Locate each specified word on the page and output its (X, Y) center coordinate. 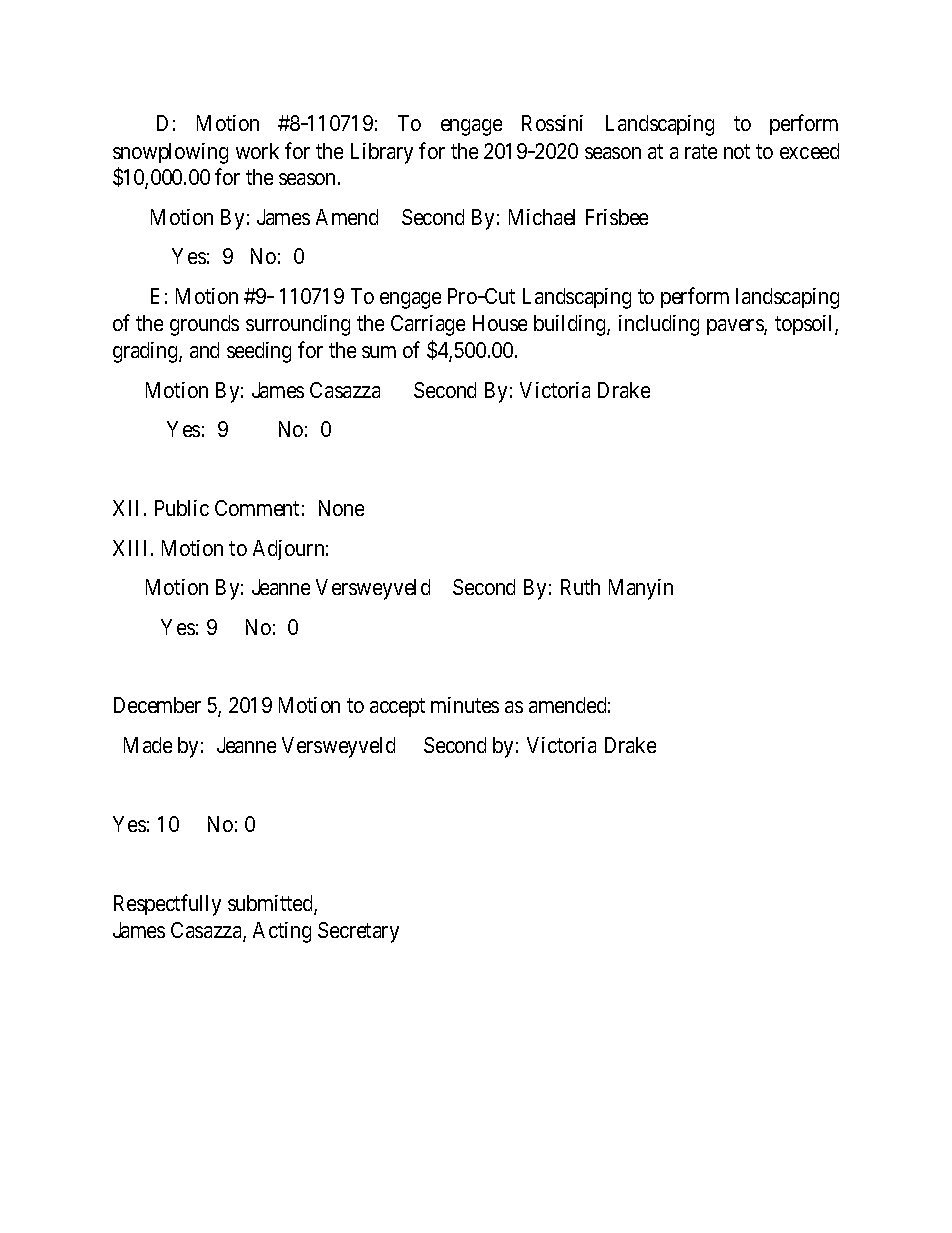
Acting (282, 932)
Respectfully (167, 905)
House (500, 323)
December (157, 705)
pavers (736, 327)
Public (182, 508)
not (737, 151)
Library (382, 153)
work (257, 151)
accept (397, 708)
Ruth (580, 587)
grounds (204, 325)
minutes (465, 705)
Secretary (358, 932)
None (341, 508)
